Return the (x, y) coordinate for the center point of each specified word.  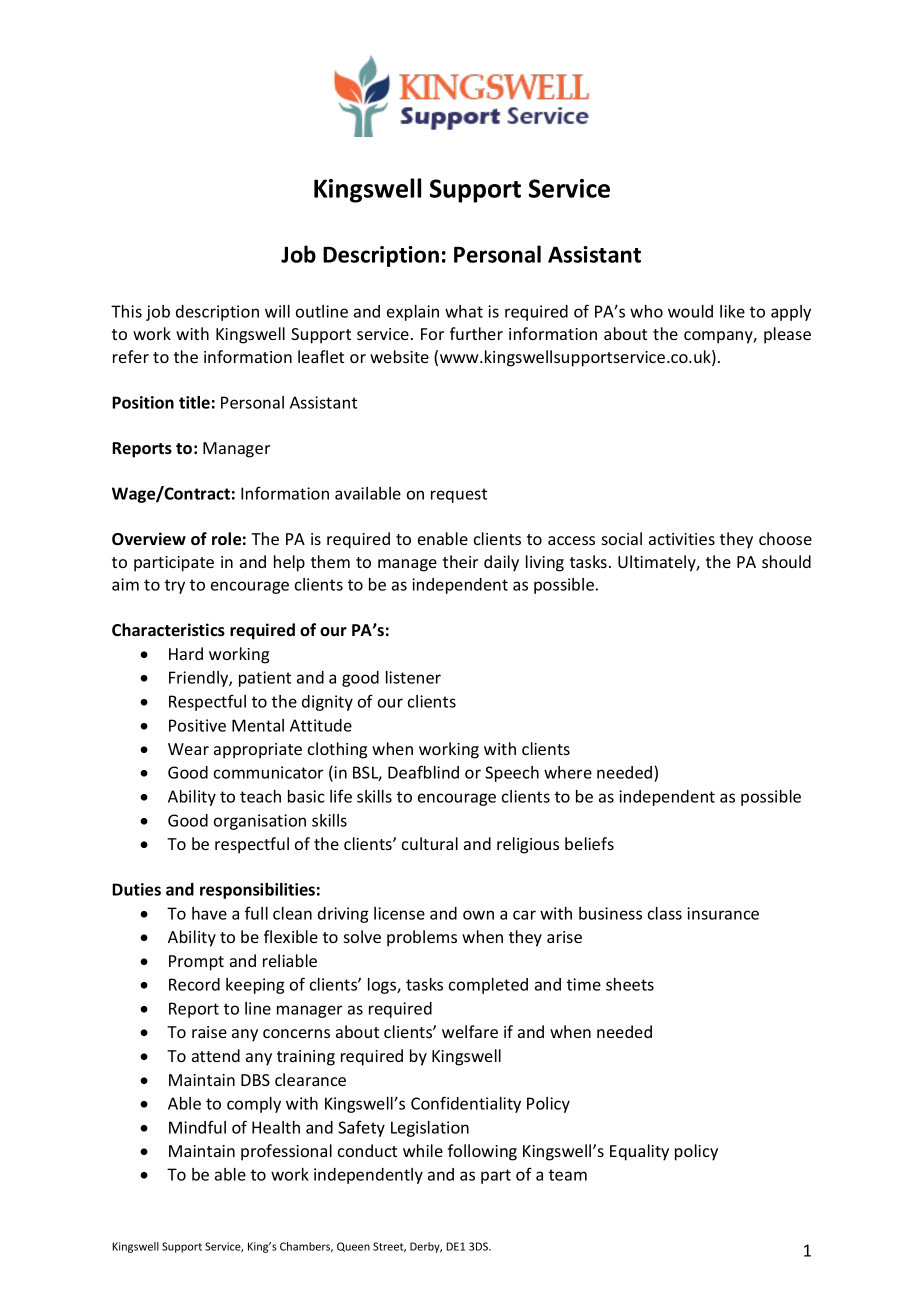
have (209, 913)
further (476, 333)
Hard (186, 653)
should (786, 561)
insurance (723, 913)
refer (131, 356)
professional (286, 1152)
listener (413, 677)
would (690, 311)
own (478, 915)
